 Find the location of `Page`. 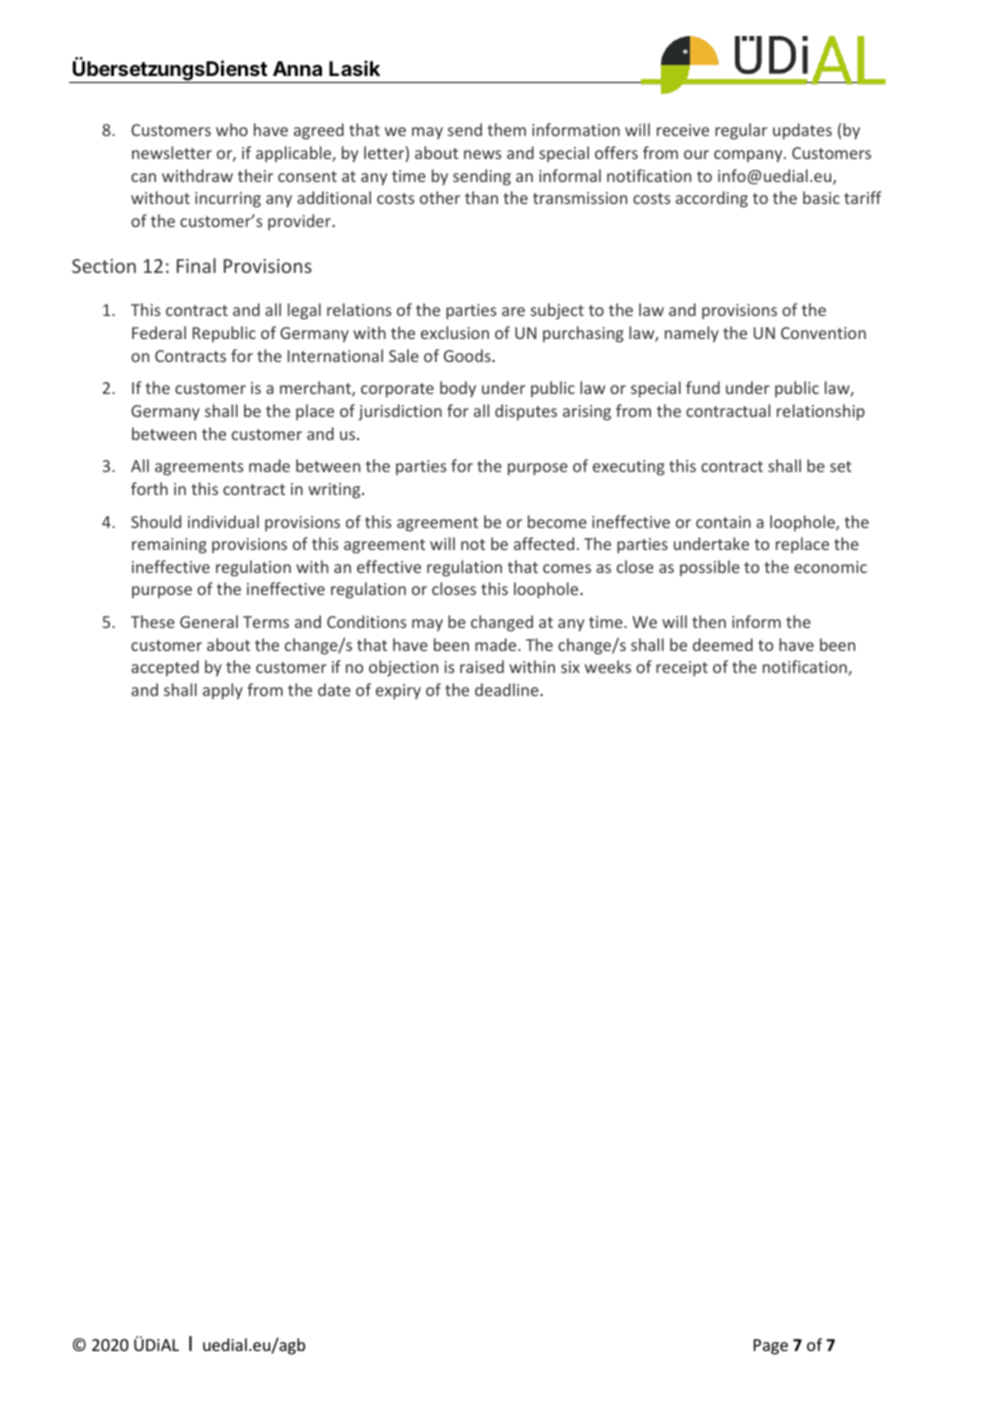

Page is located at coordinates (771, 1347).
